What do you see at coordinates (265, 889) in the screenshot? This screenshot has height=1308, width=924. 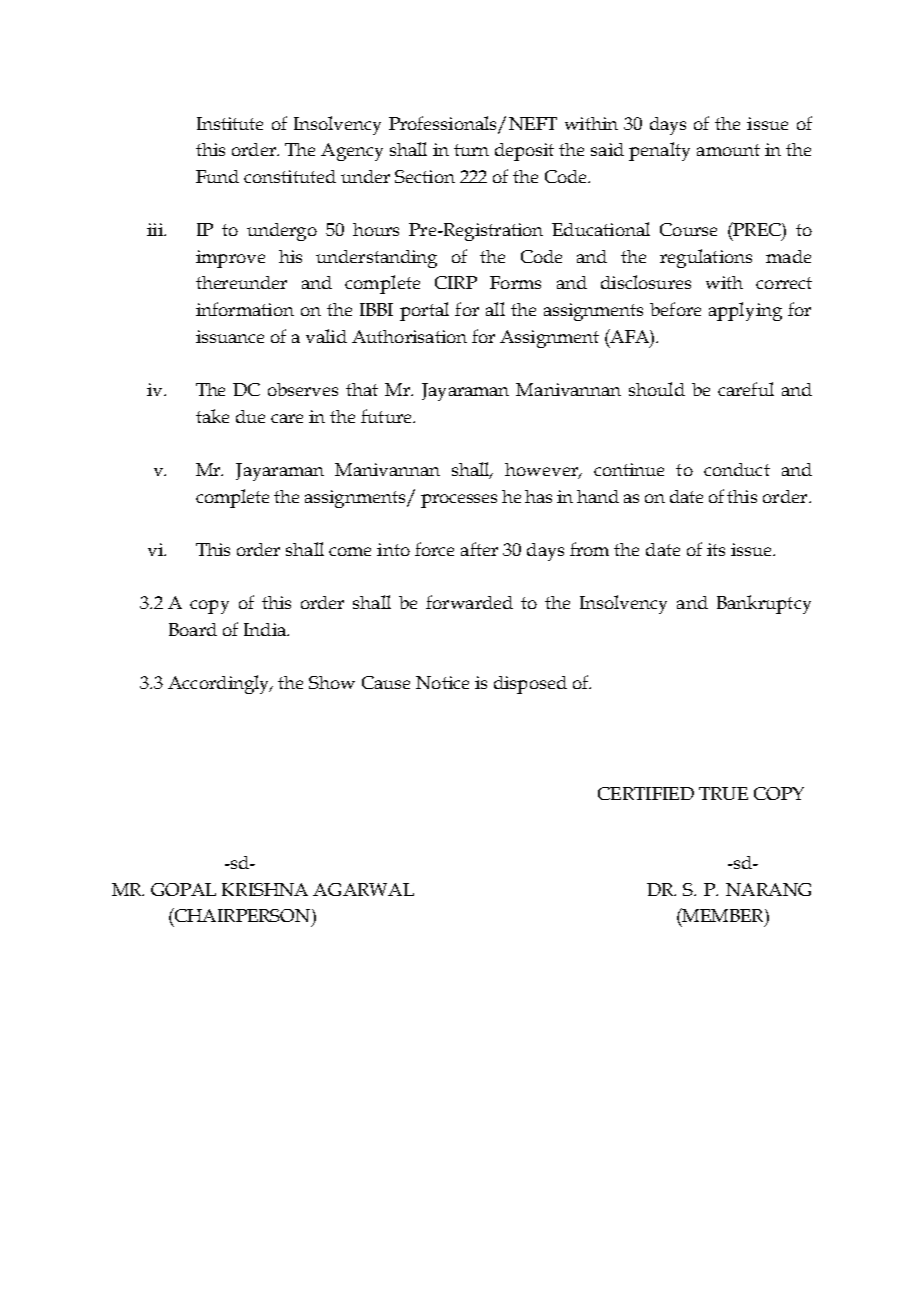 I see `KRISHNA` at bounding box center [265, 889].
